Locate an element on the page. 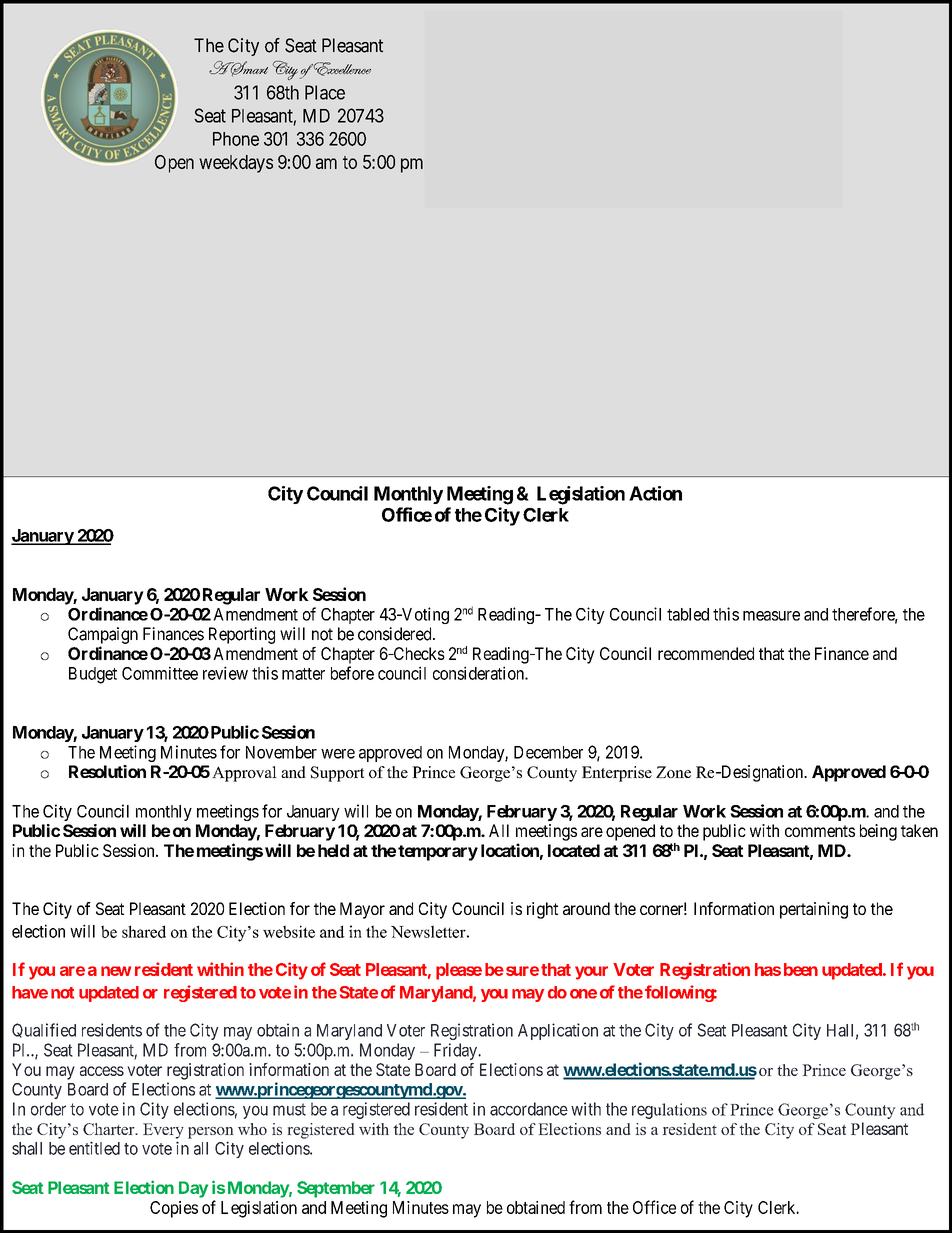 The width and height of the page is (952, 1233). Smart is located at coordinates (248, 69).
